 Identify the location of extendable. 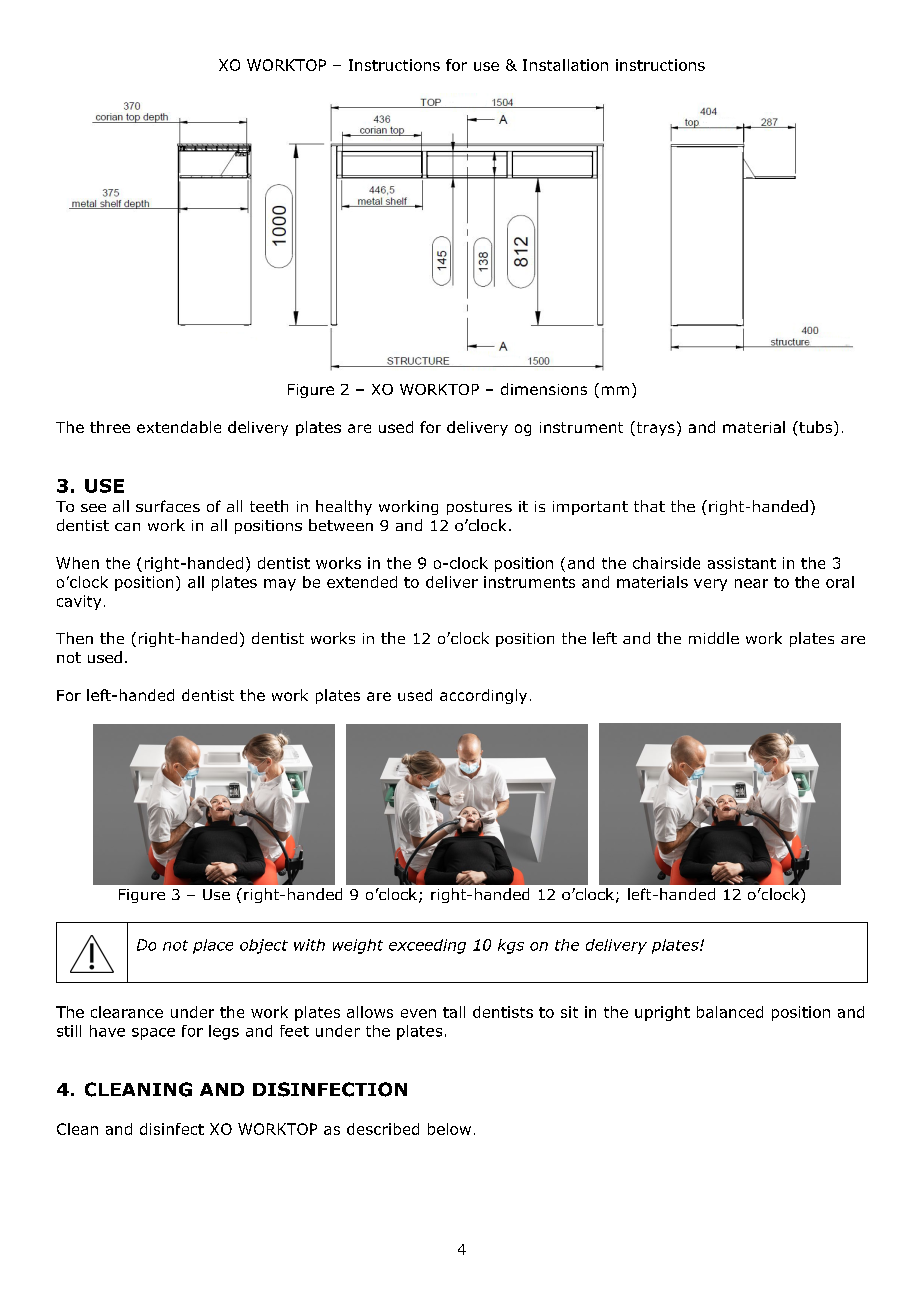
(179, 427).
